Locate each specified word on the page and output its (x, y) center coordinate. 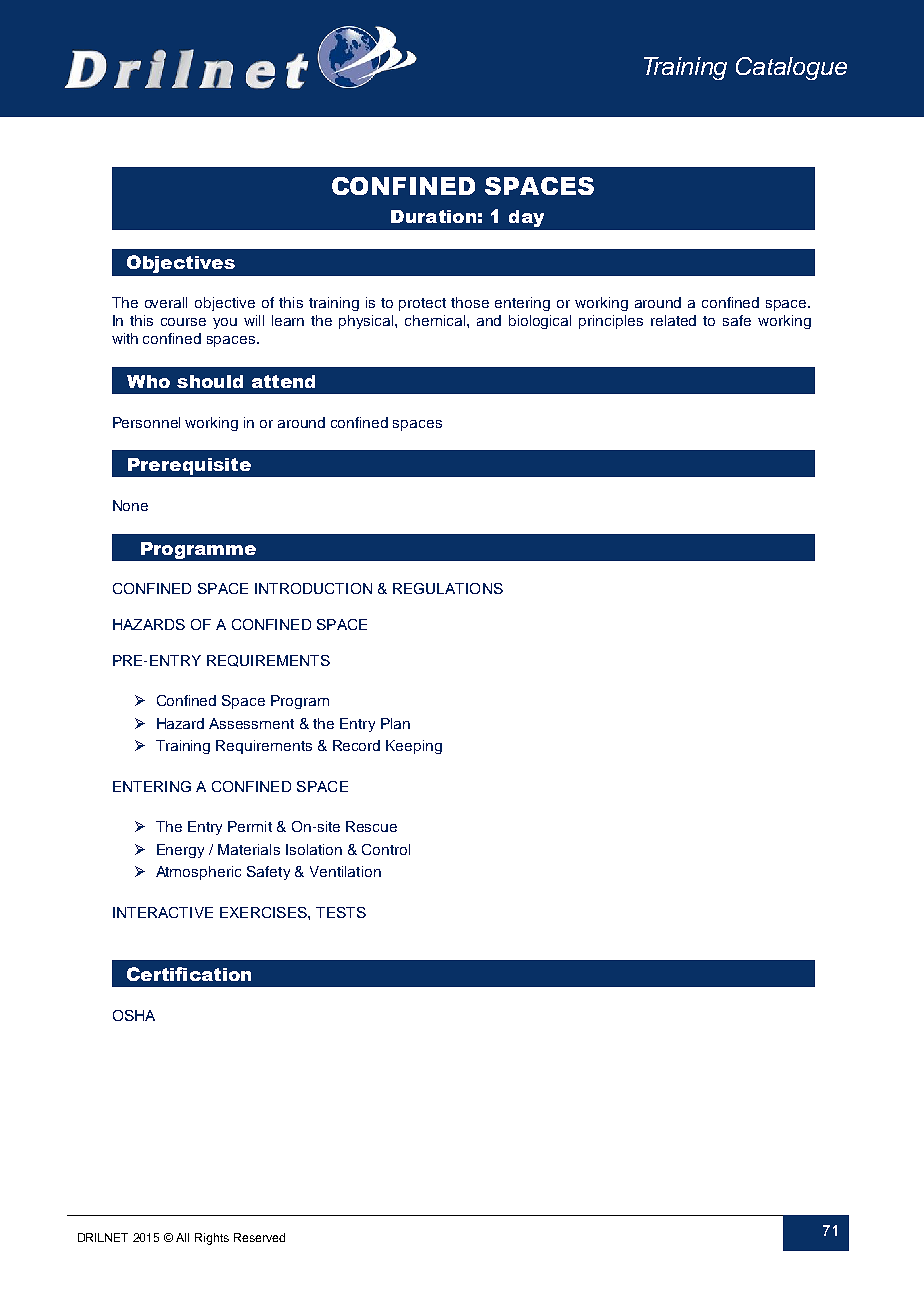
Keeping (414, 747)
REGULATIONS (448, 588)
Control (386, 849)
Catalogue (791, 68)
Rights (212, 1239)
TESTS (341, 912)
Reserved (259, 1237)
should (210, 381)
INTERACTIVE (163, 912)
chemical (436, 320)
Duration (433, 216)
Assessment (251, 723)
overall (166, 302)
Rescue (371, 826)
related (673, 320)
